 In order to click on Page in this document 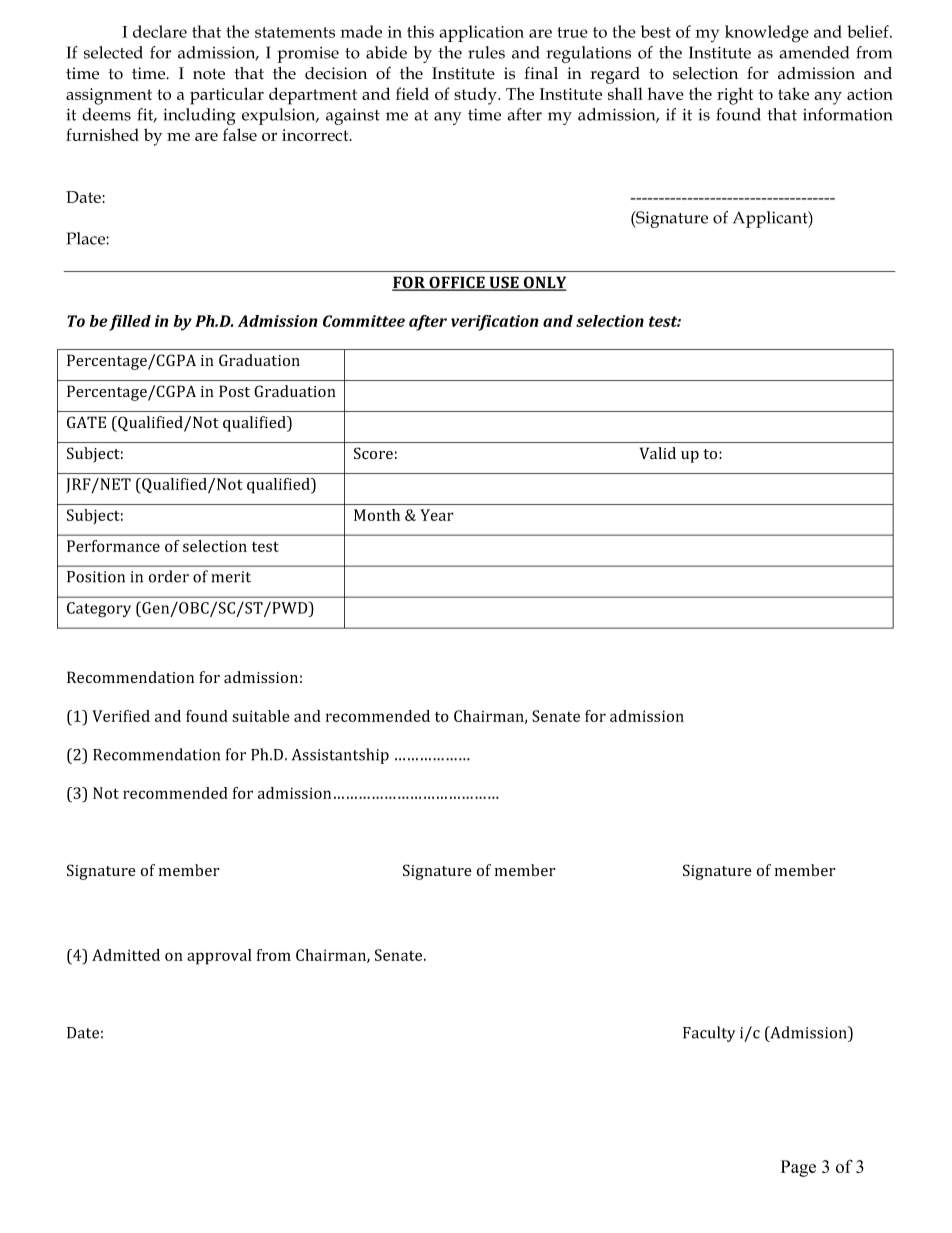, I will do `click(798, 1168)`.
